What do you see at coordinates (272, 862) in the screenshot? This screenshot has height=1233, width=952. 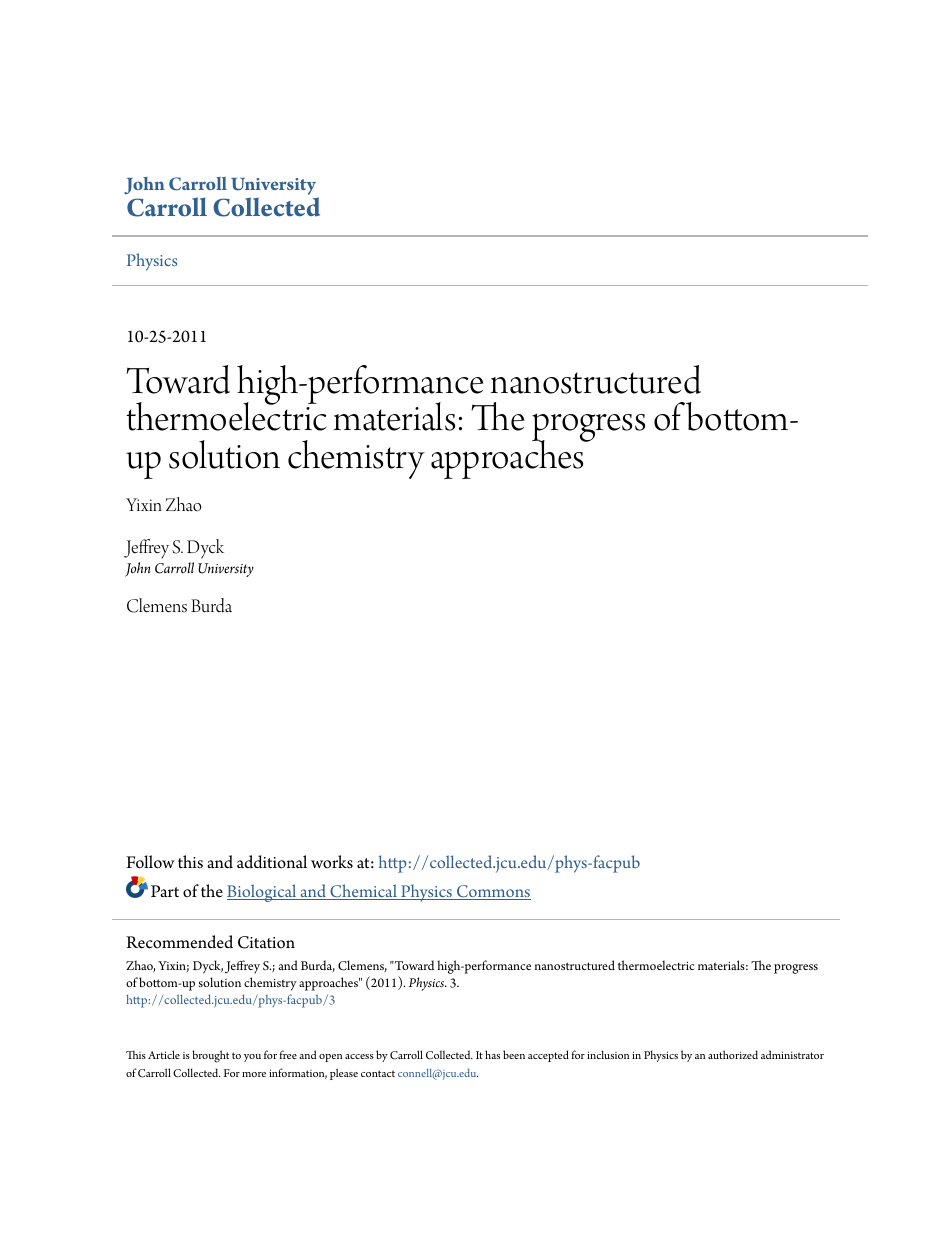 I see `additional` at bounding box center [272, 862].
